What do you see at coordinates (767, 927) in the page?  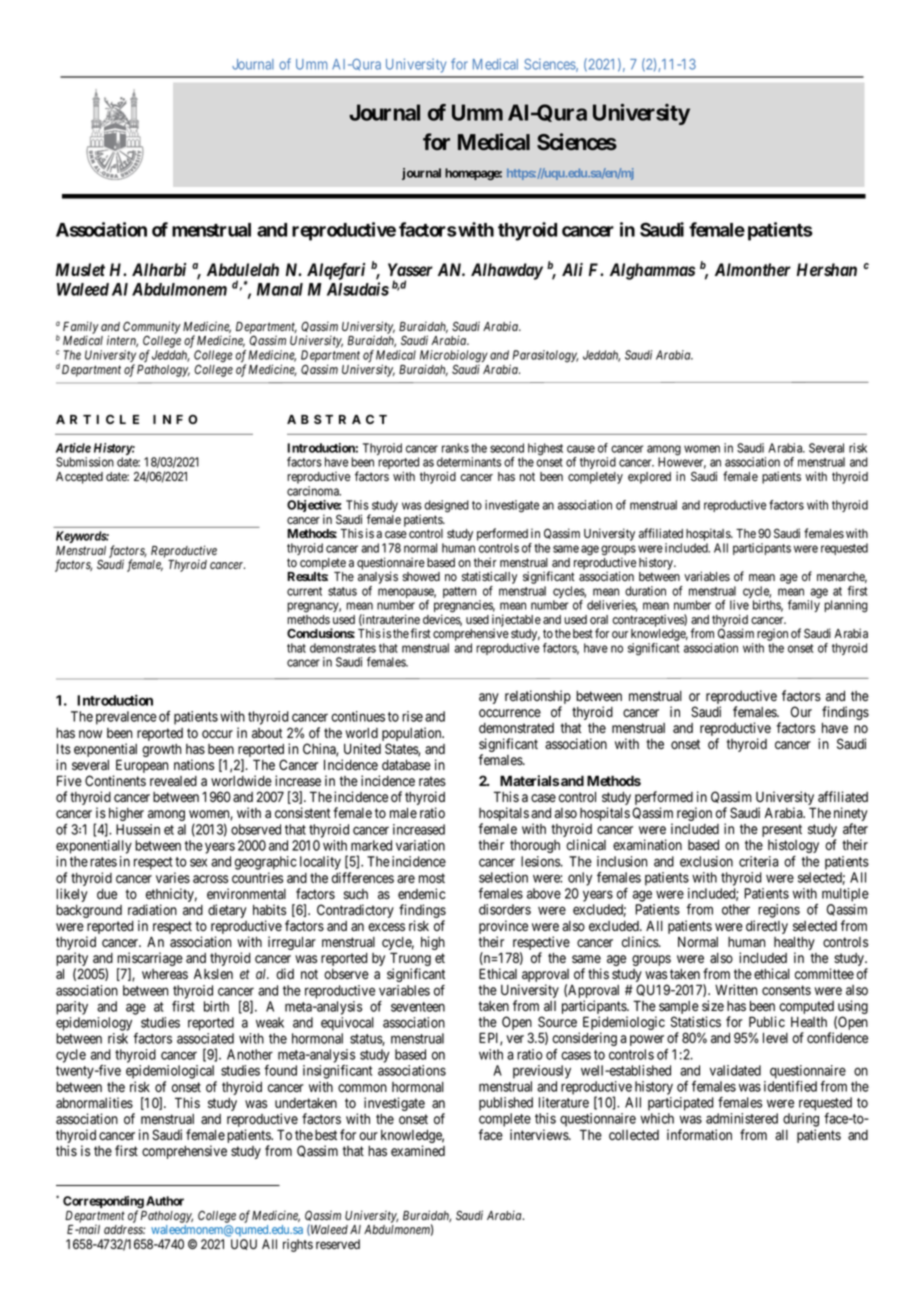 I see `directly` at bounding box center [767, 927].
